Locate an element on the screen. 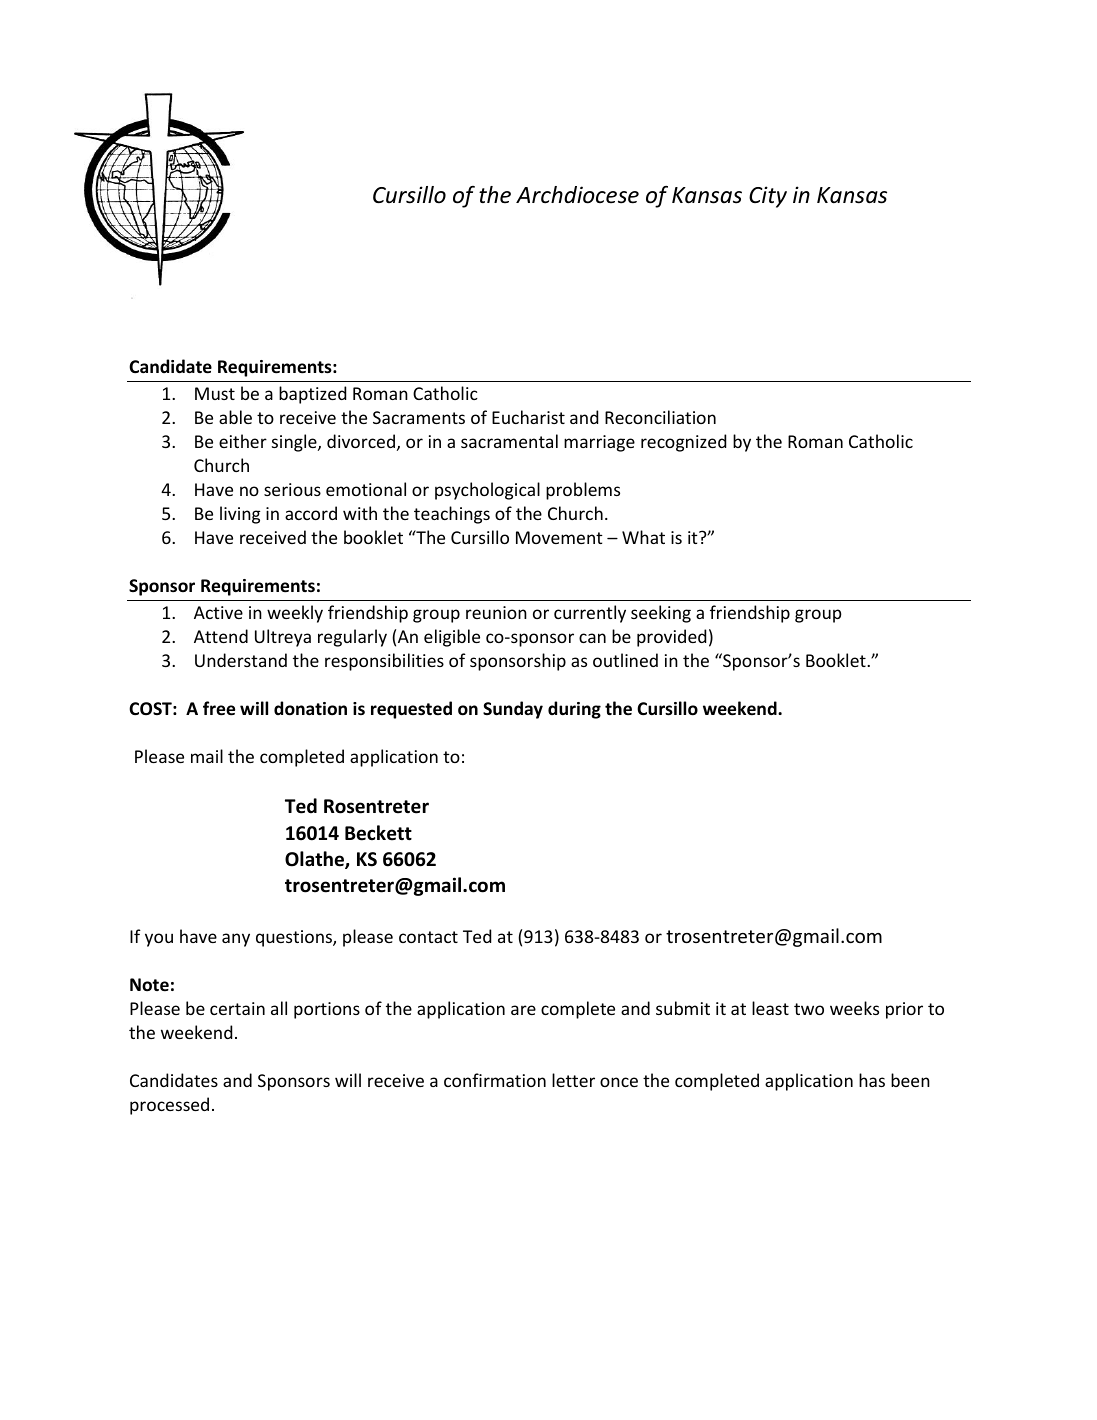  Understand is located at coordinates (241, 660).
